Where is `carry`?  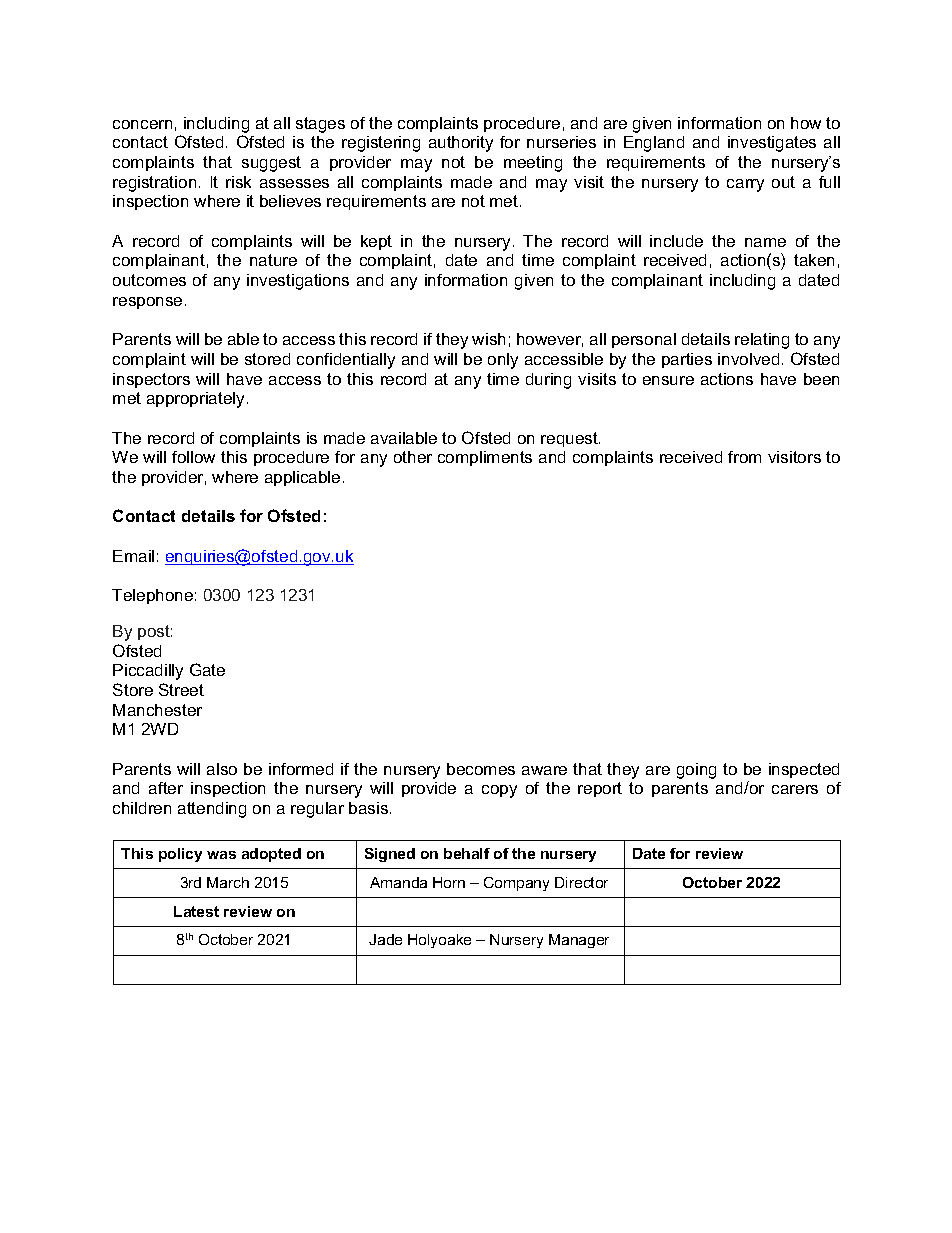 carry is located at coordinates (745, 185).
